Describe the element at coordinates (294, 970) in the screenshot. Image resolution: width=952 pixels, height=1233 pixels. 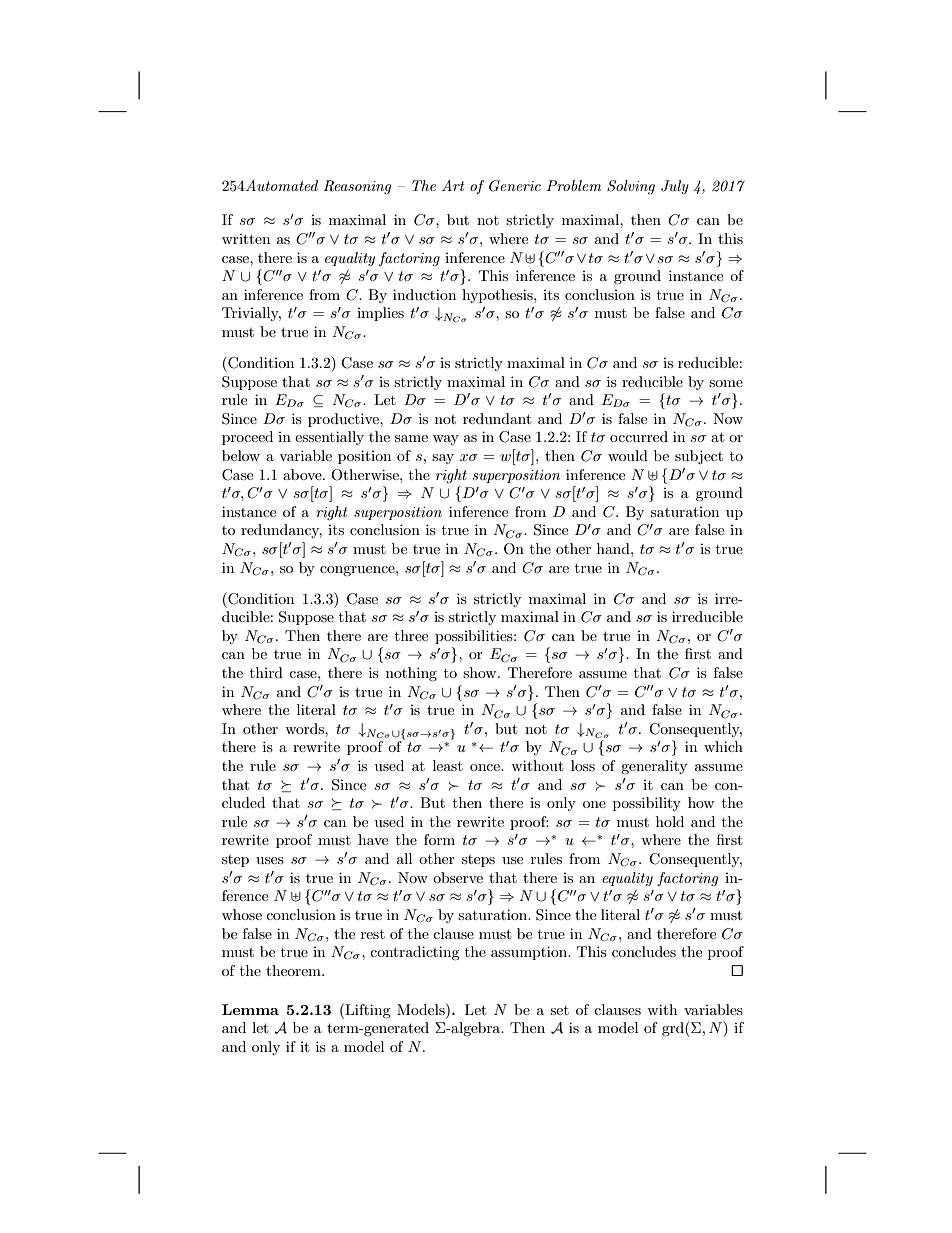
I see `theorem` at that location.
